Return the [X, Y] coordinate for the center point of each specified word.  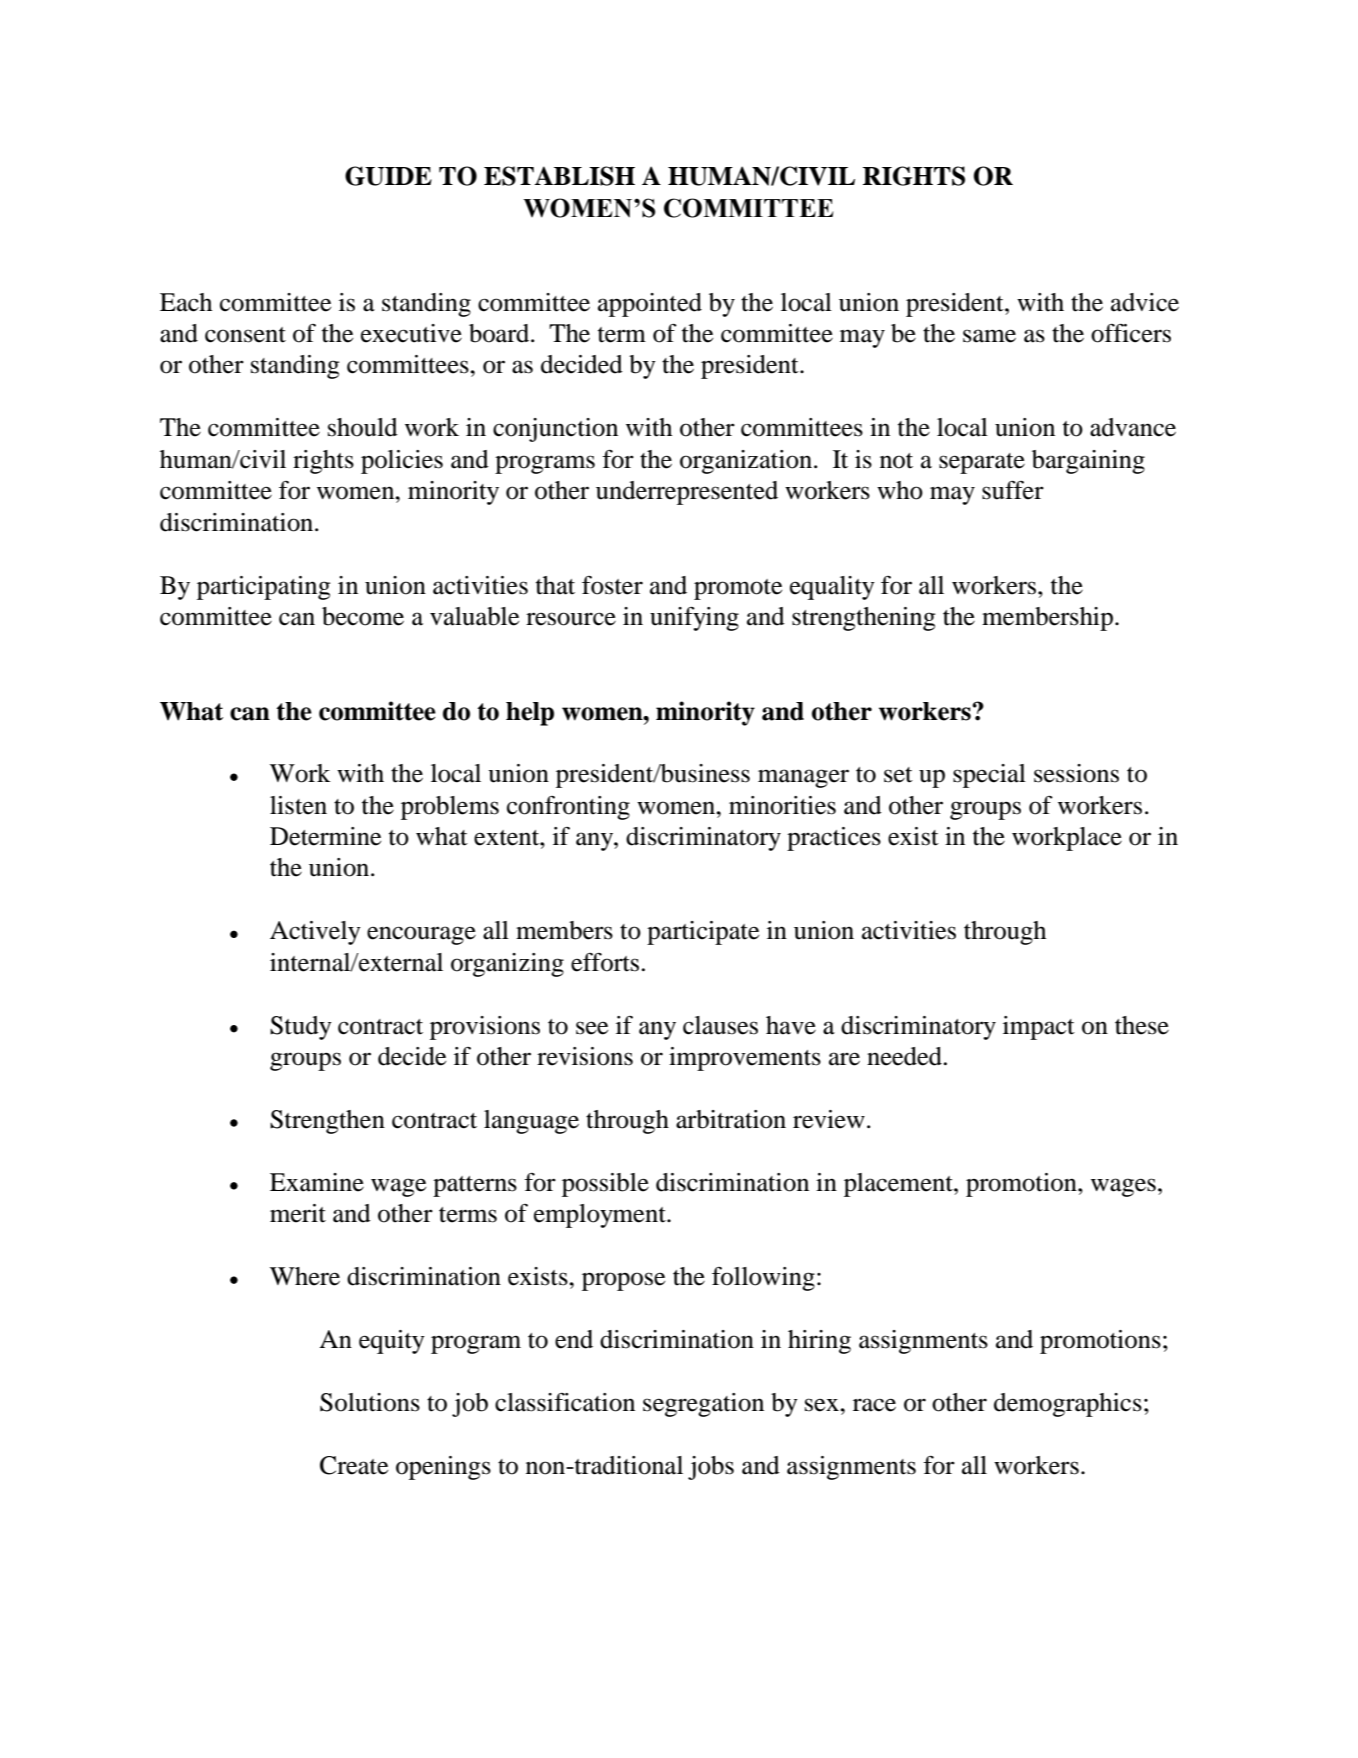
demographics [1068, 1405]
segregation [703, 1405]
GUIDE [388, 176]
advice [1145, 302]
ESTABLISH [559, 176]
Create [354, 1465]
